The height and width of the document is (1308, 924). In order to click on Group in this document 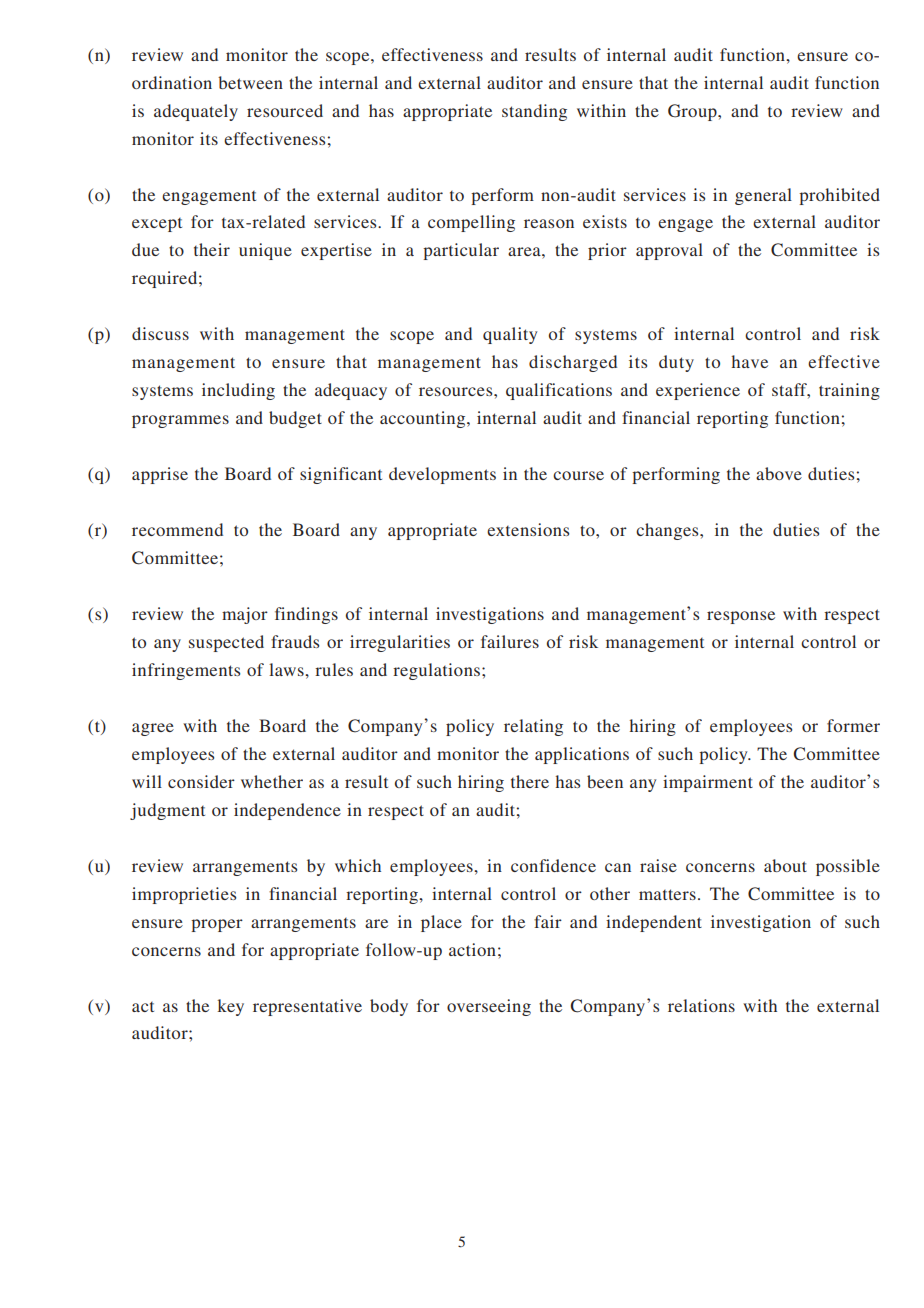, I will do `click(693, 112)`.
